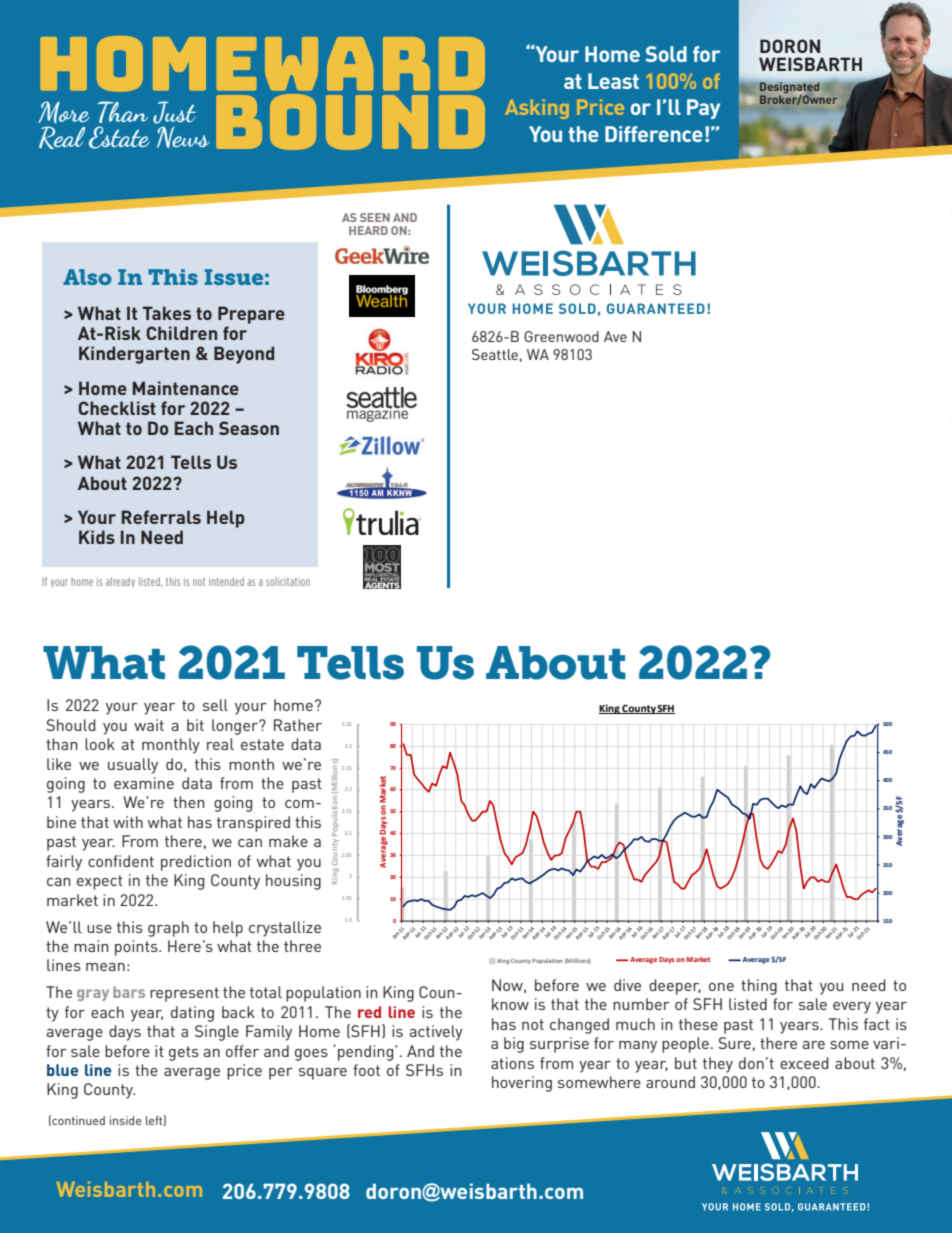 The image size is (952, 1233). What do you see at coordinates (174, 112) in the image?
I see `Just` at bounding box center [174, 112].
